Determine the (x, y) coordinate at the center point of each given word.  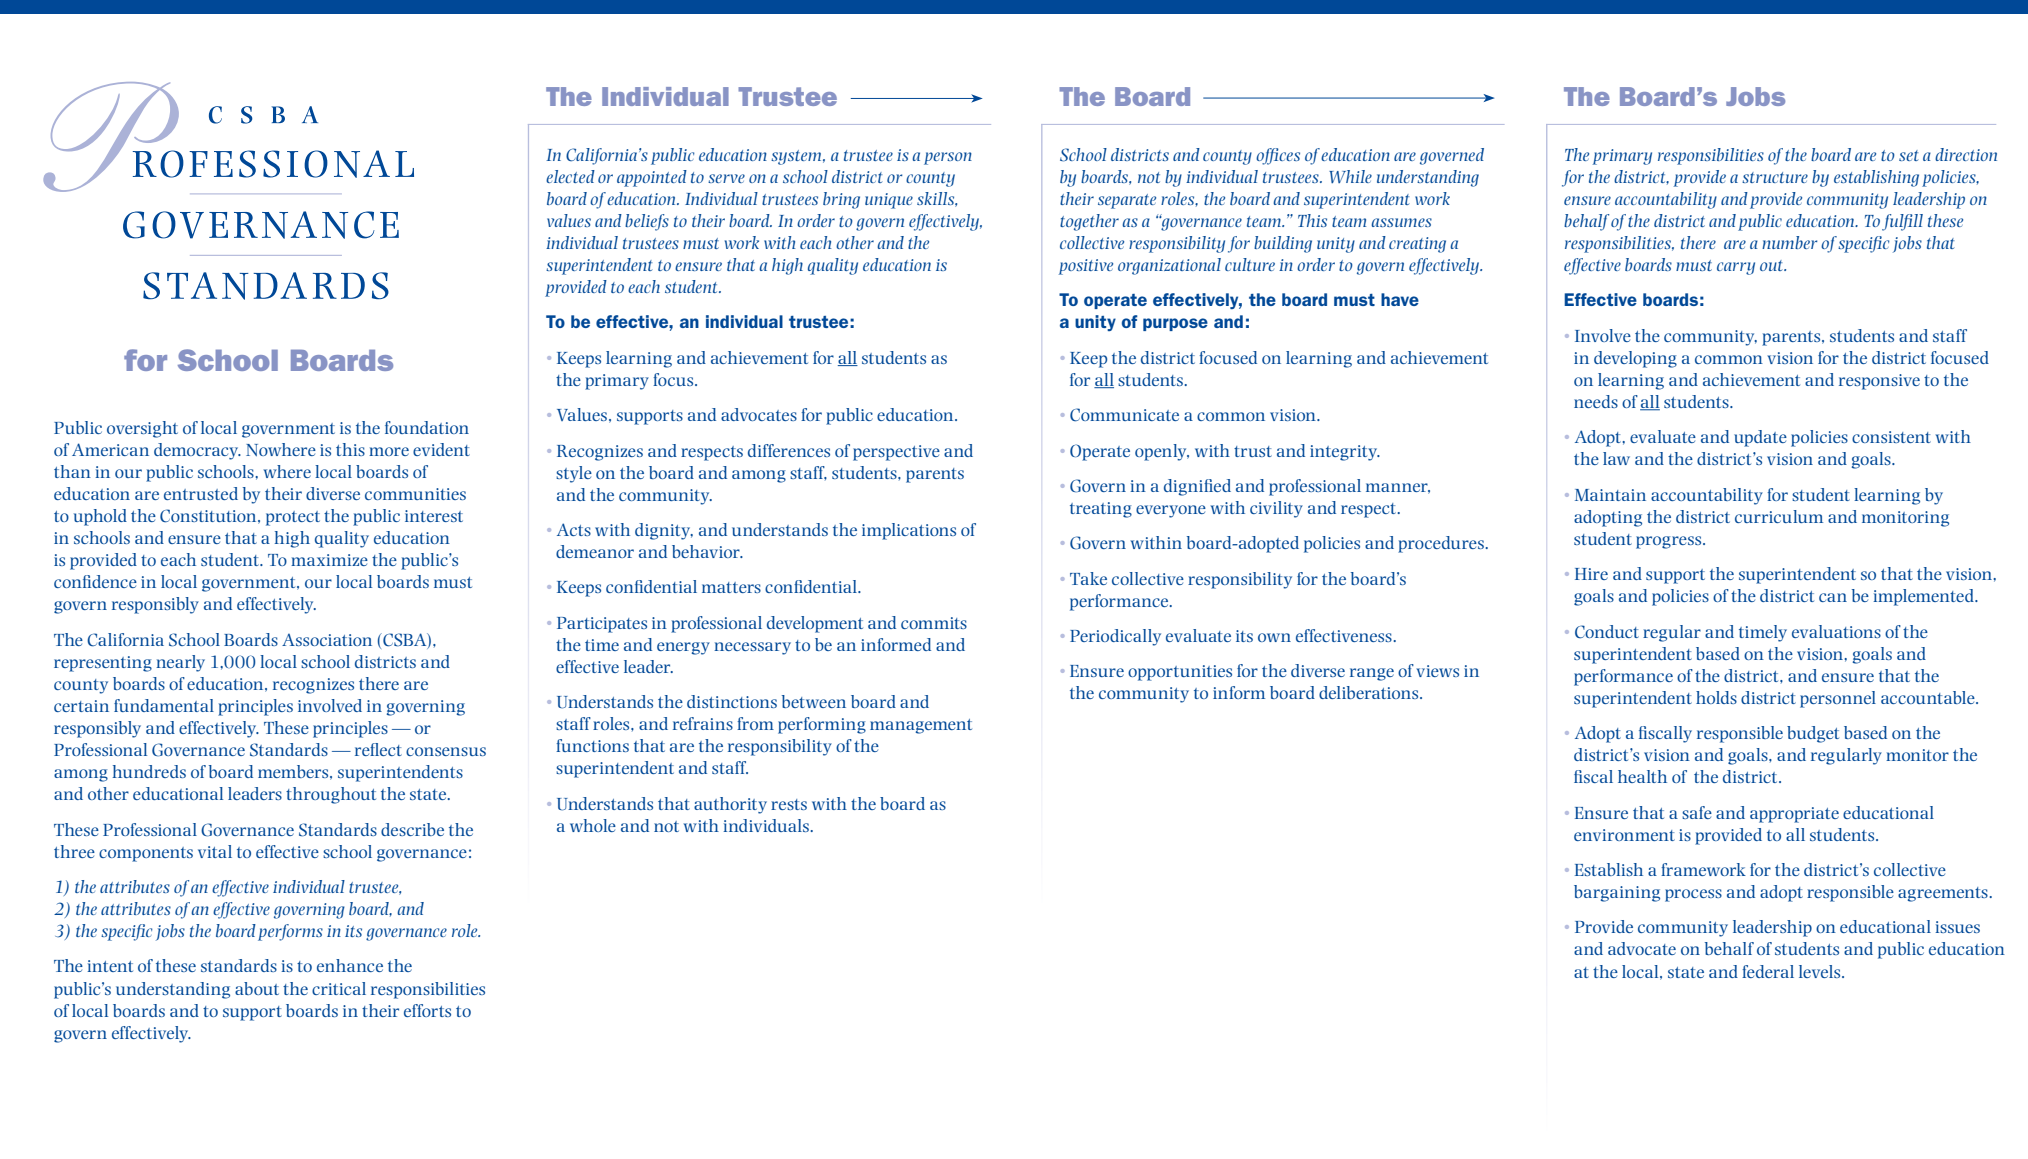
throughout (331, 795)
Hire (1591, 574)
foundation (427, 427)
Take (1088, 578)
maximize (329, 560)
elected (570, 176)
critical (339, 988)
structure (1775, 177)
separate (1127, 201)
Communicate (1124, 415)
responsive (1879, 382)
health (1642, 776)
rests (789, 804)
